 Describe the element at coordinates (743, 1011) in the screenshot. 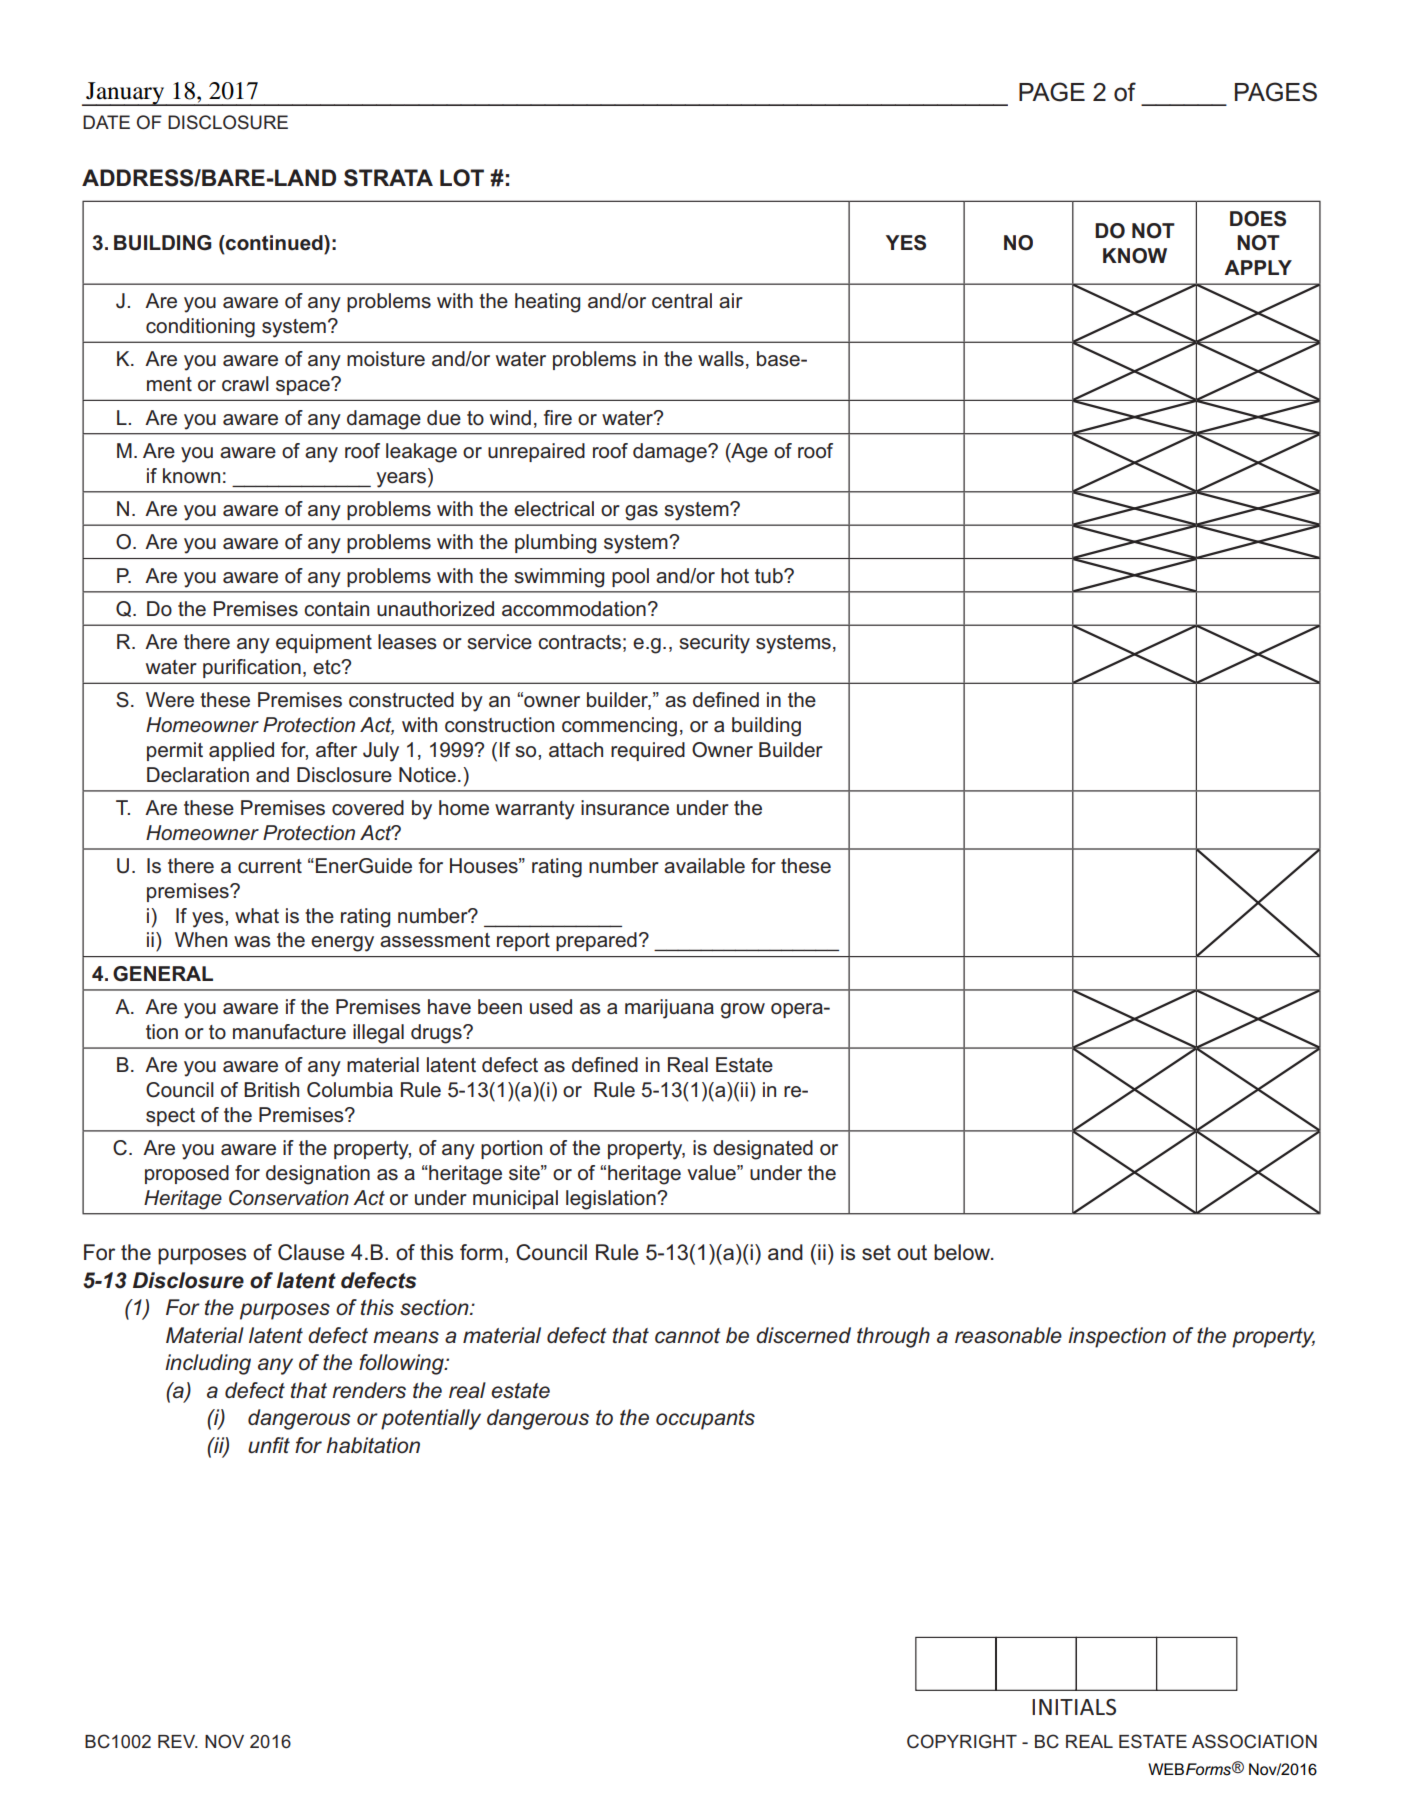

I see `grow` at that location.
